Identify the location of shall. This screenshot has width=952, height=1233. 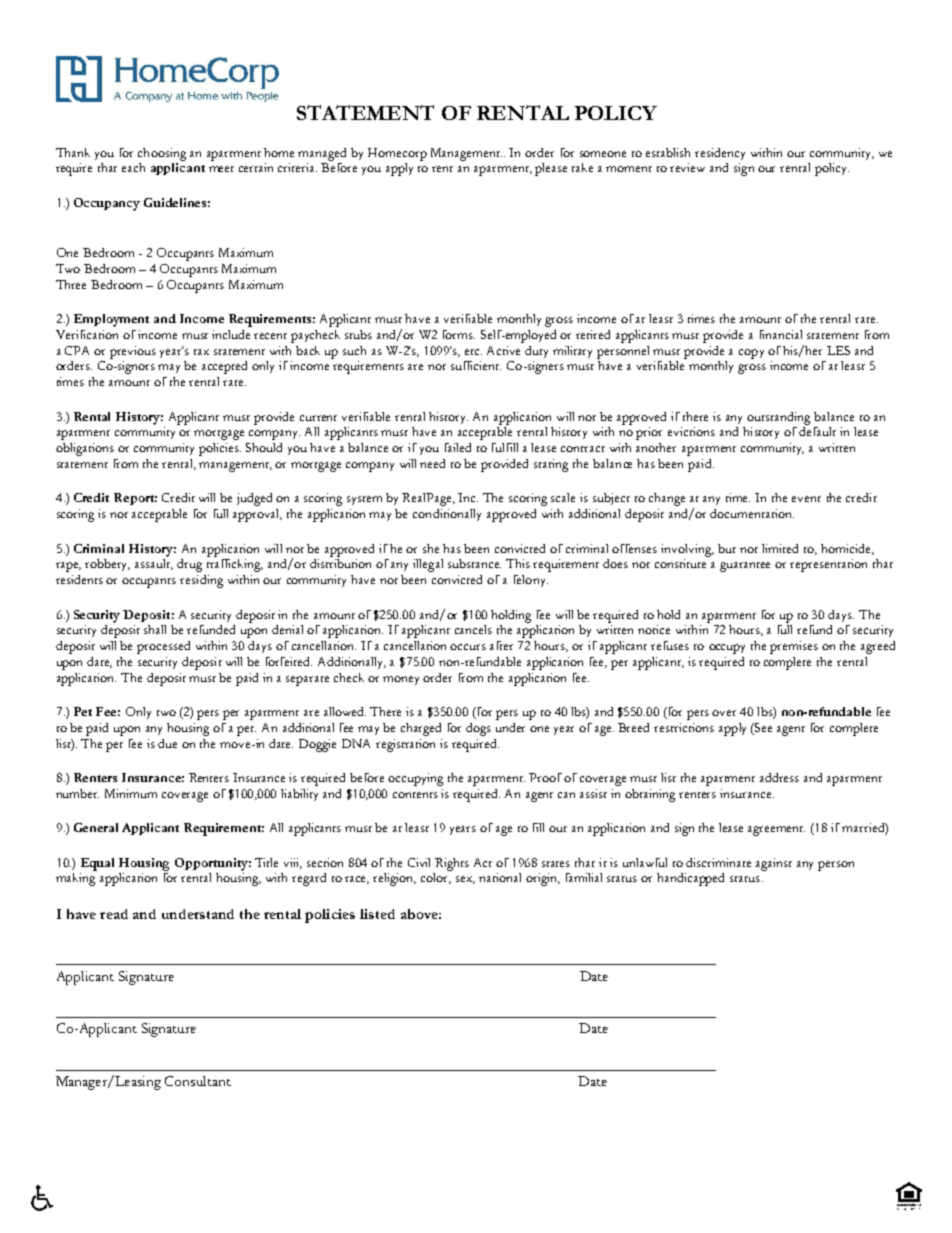
(155, 629).
